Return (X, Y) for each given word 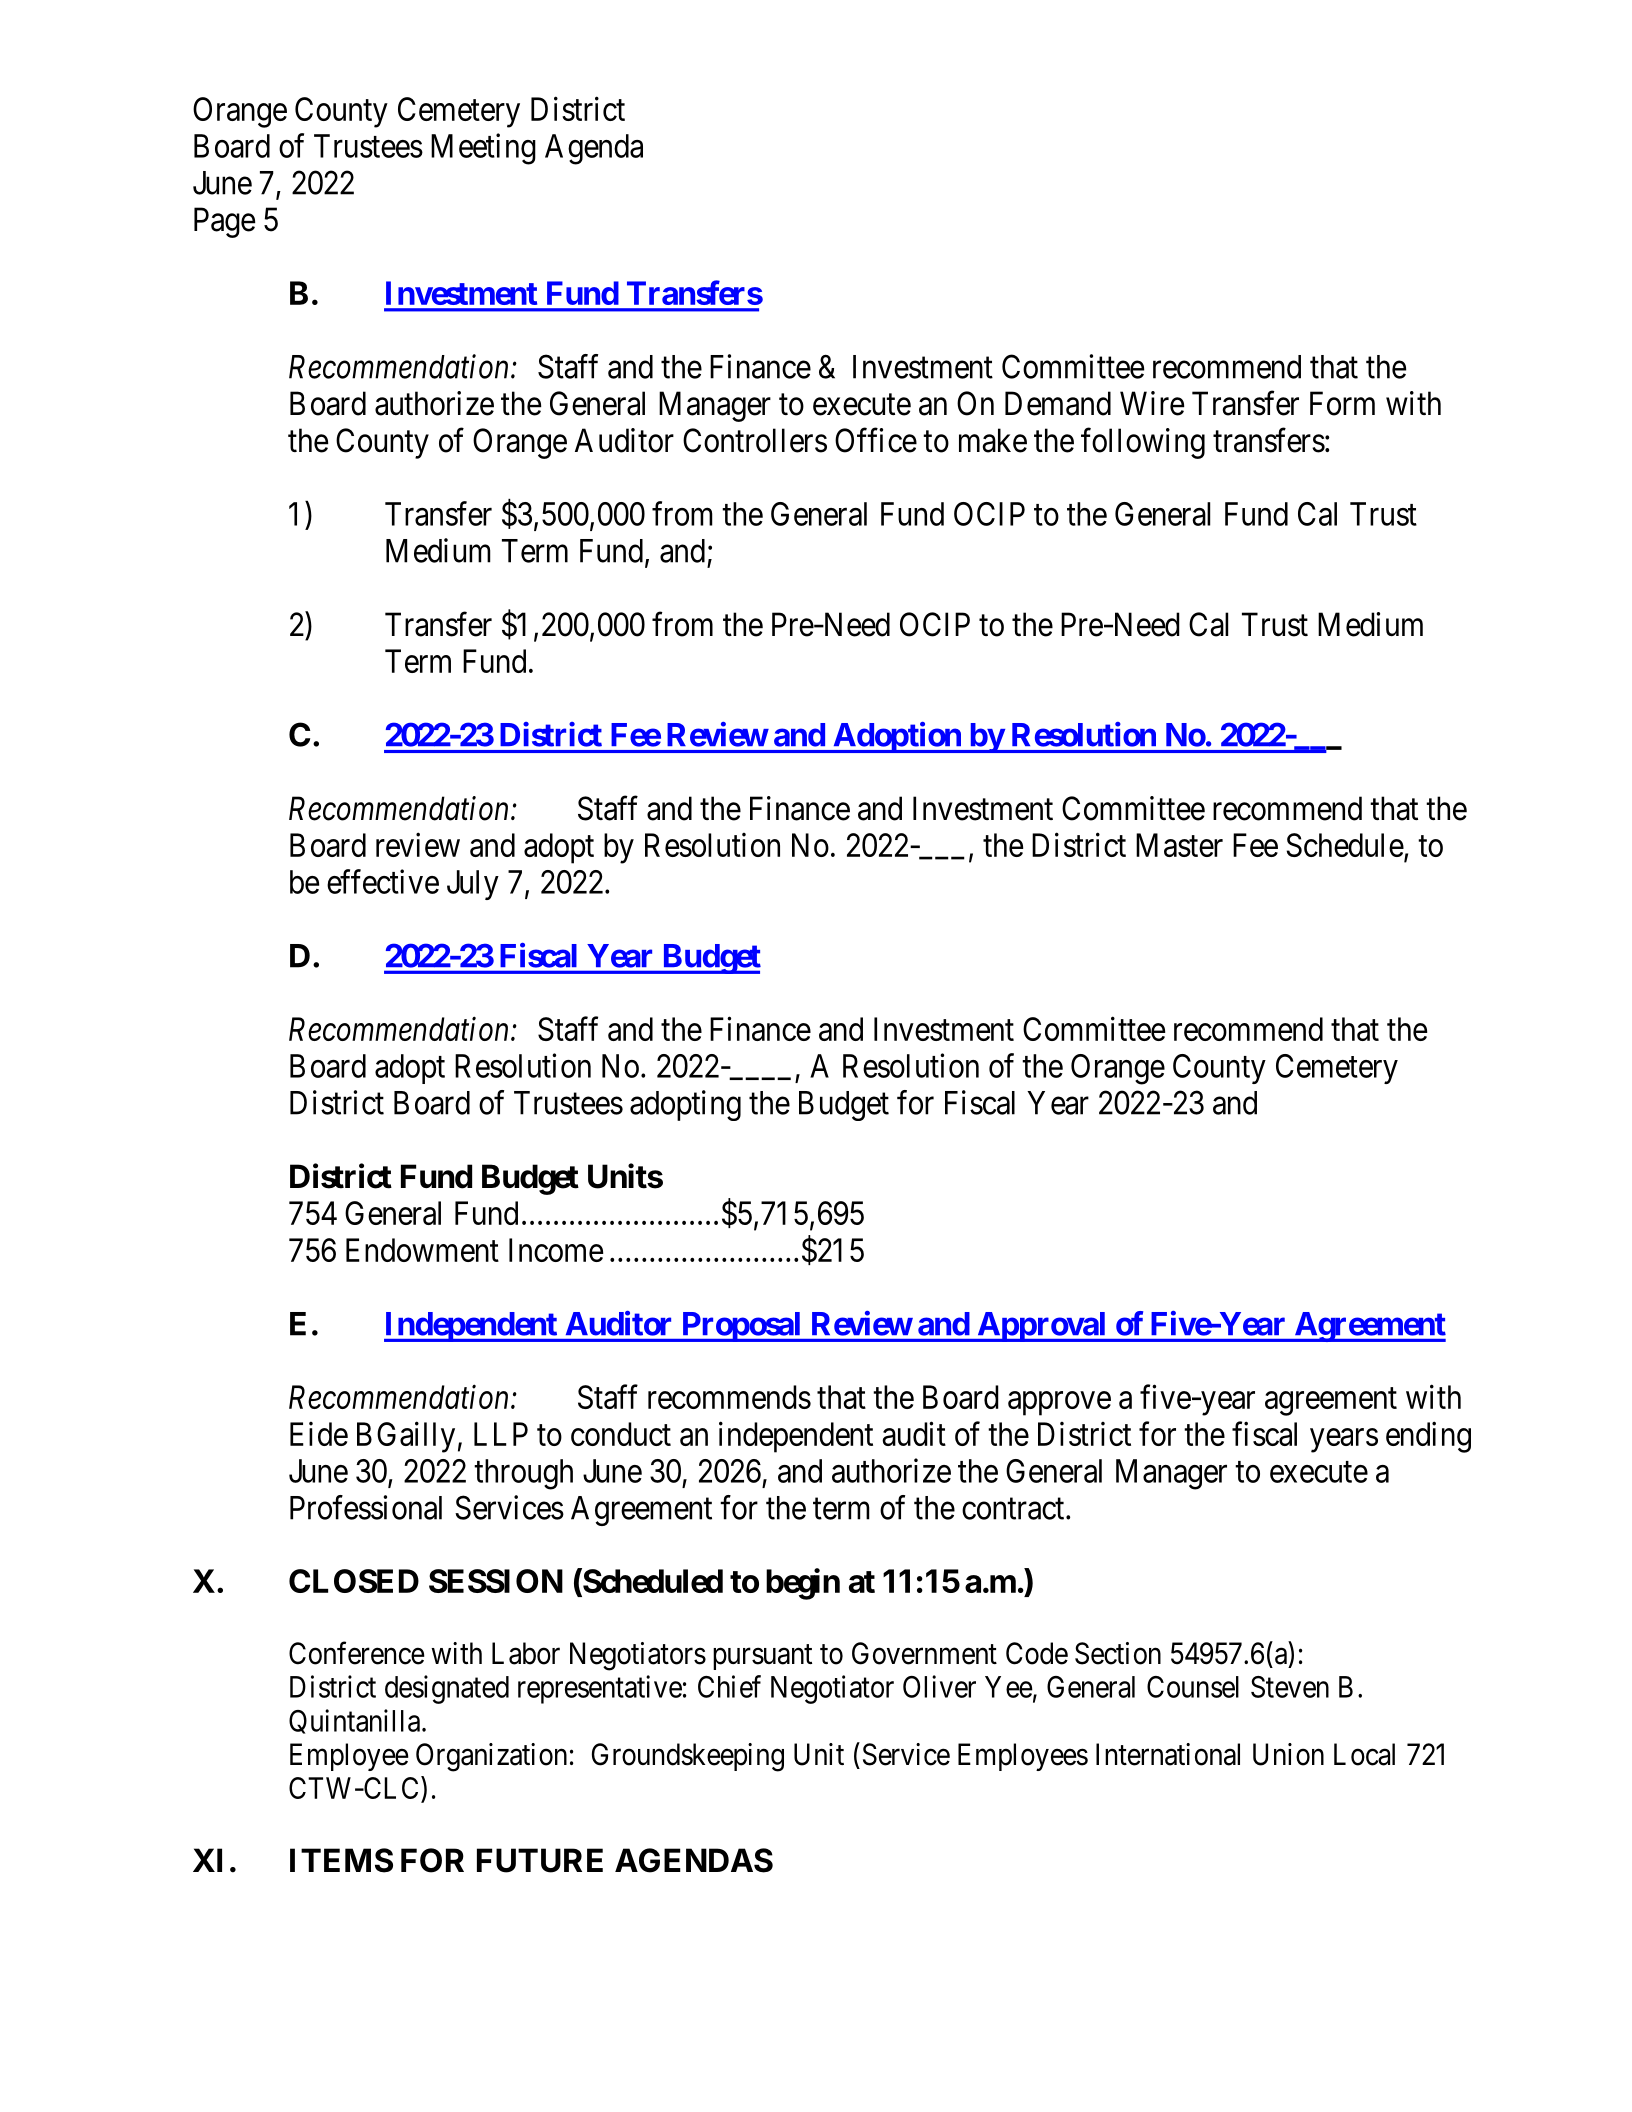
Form (1342, 403)
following (1143, 443)
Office (876, 440)
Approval (1042, 1327)
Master (1179, 845)
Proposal (741, 1327)
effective (383, 881)
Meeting (483, 149)
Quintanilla (356, 1721)
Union (1288, 1754)
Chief (729, 1686)
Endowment (422, 1250)
